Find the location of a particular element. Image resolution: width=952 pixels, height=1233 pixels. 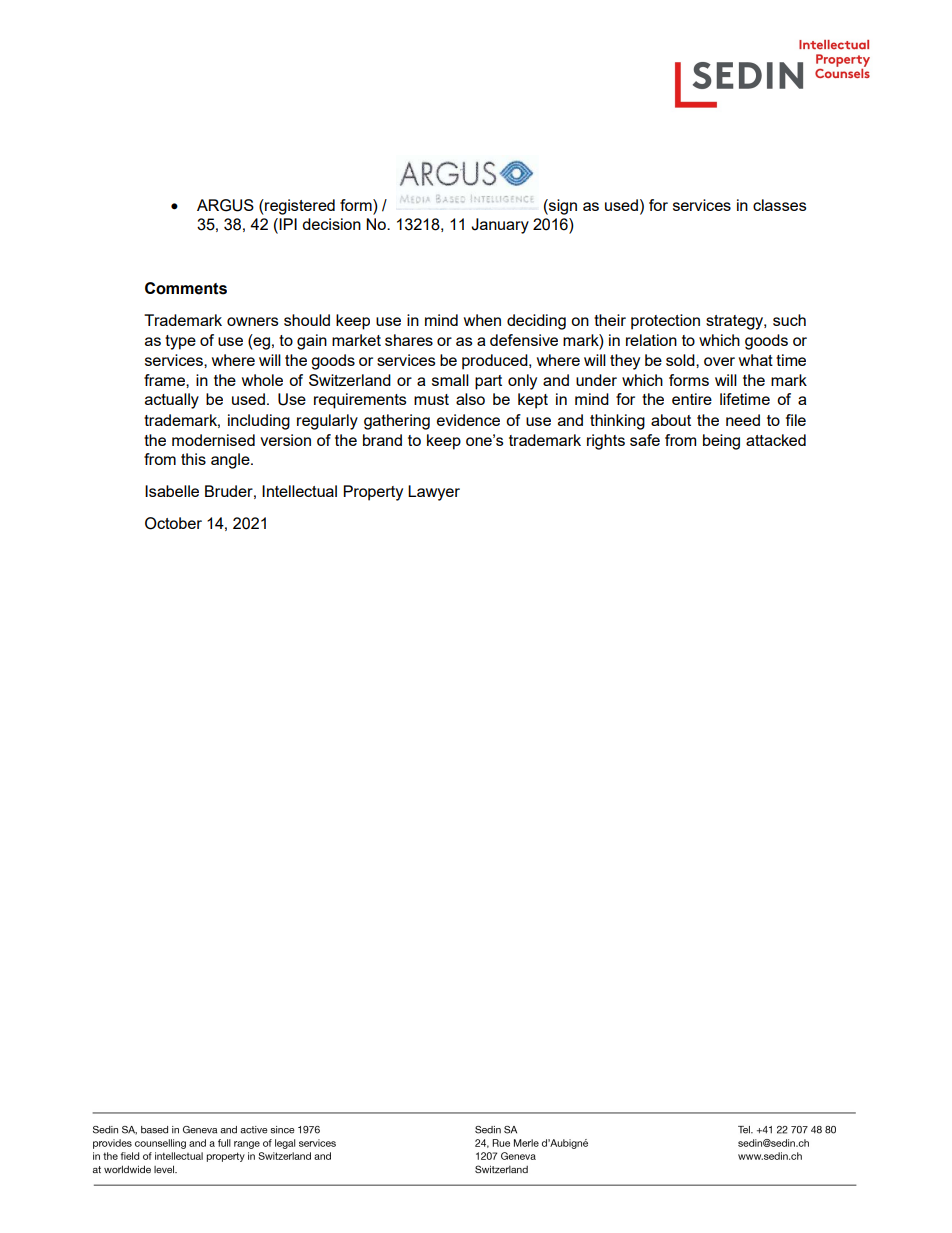

produced is located at coordinates (496, 362).
